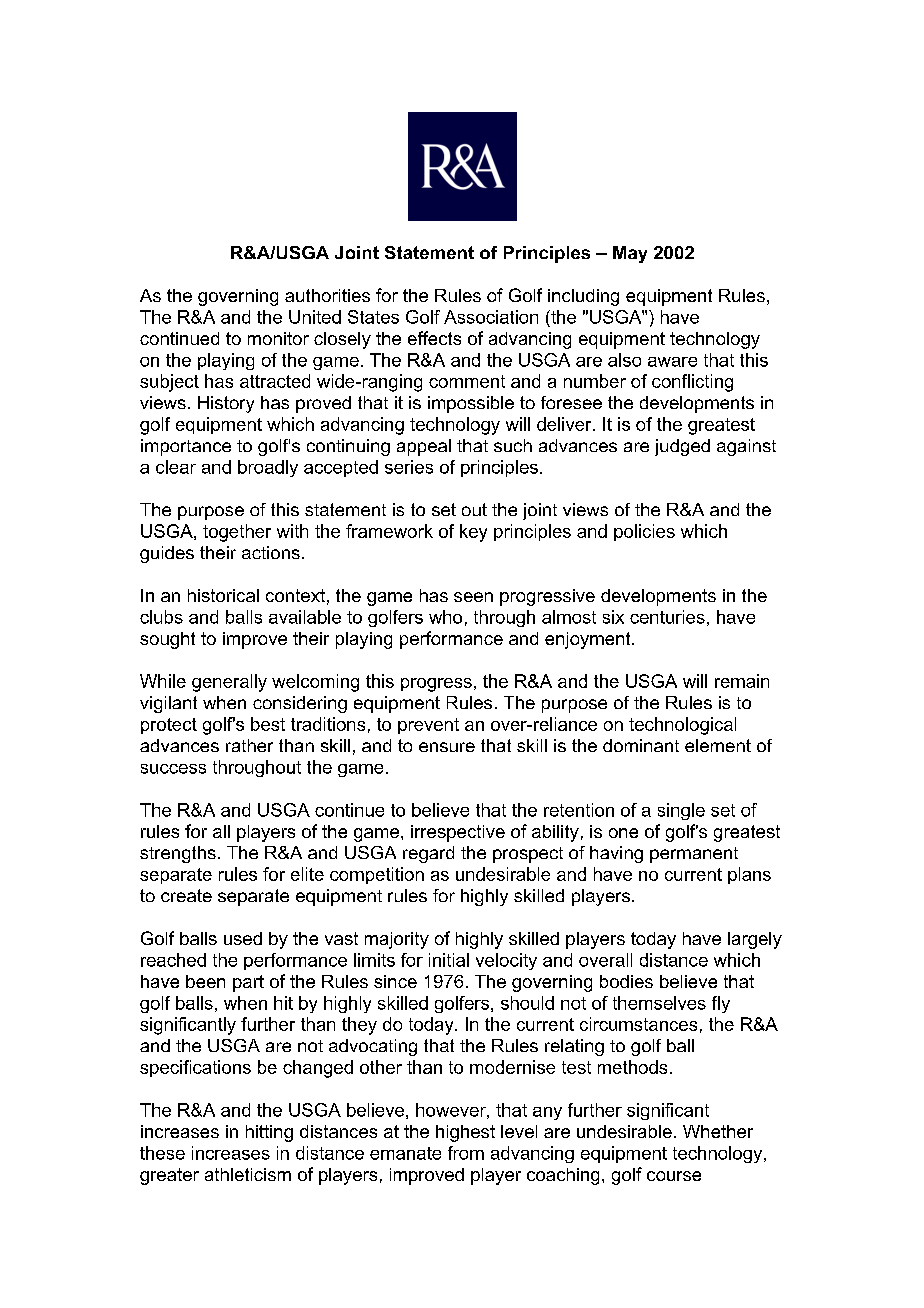 This screenshot has width=924, height=1308. I want to click on from, so click(466, 1153).
